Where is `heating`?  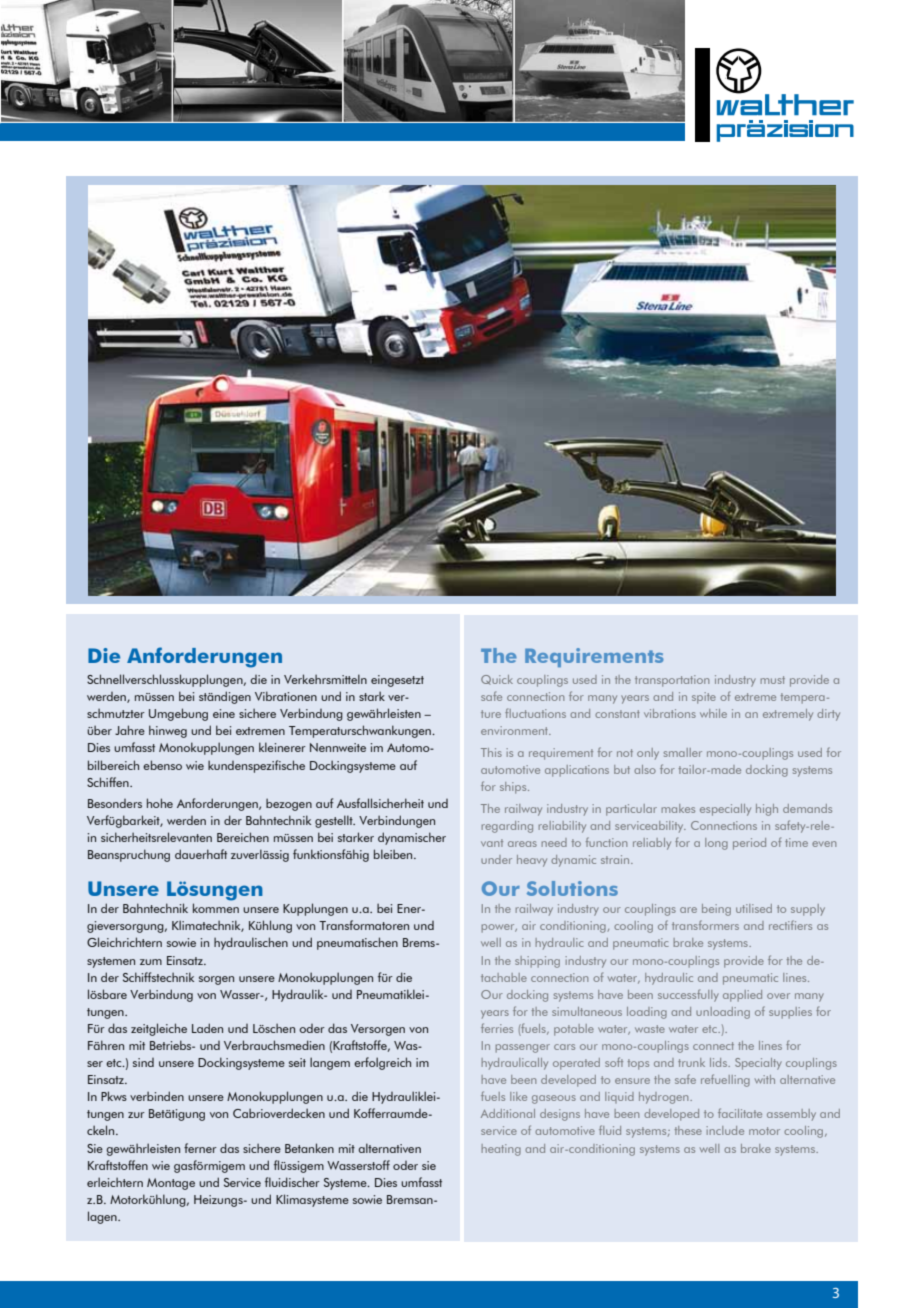 heating is located at coordinates (501, 1150).
